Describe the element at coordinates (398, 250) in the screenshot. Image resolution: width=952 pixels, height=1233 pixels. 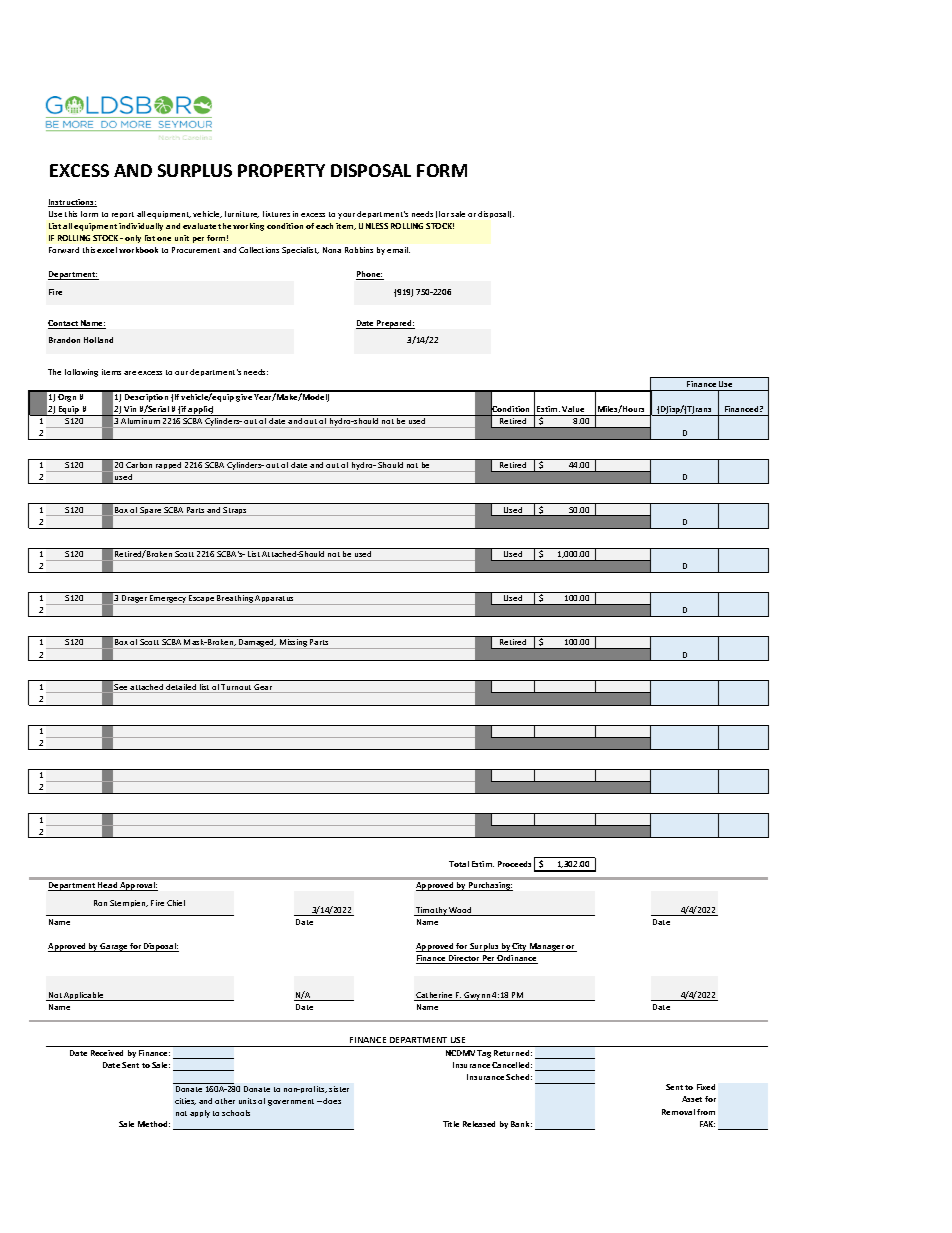
I see `email` at that location.
